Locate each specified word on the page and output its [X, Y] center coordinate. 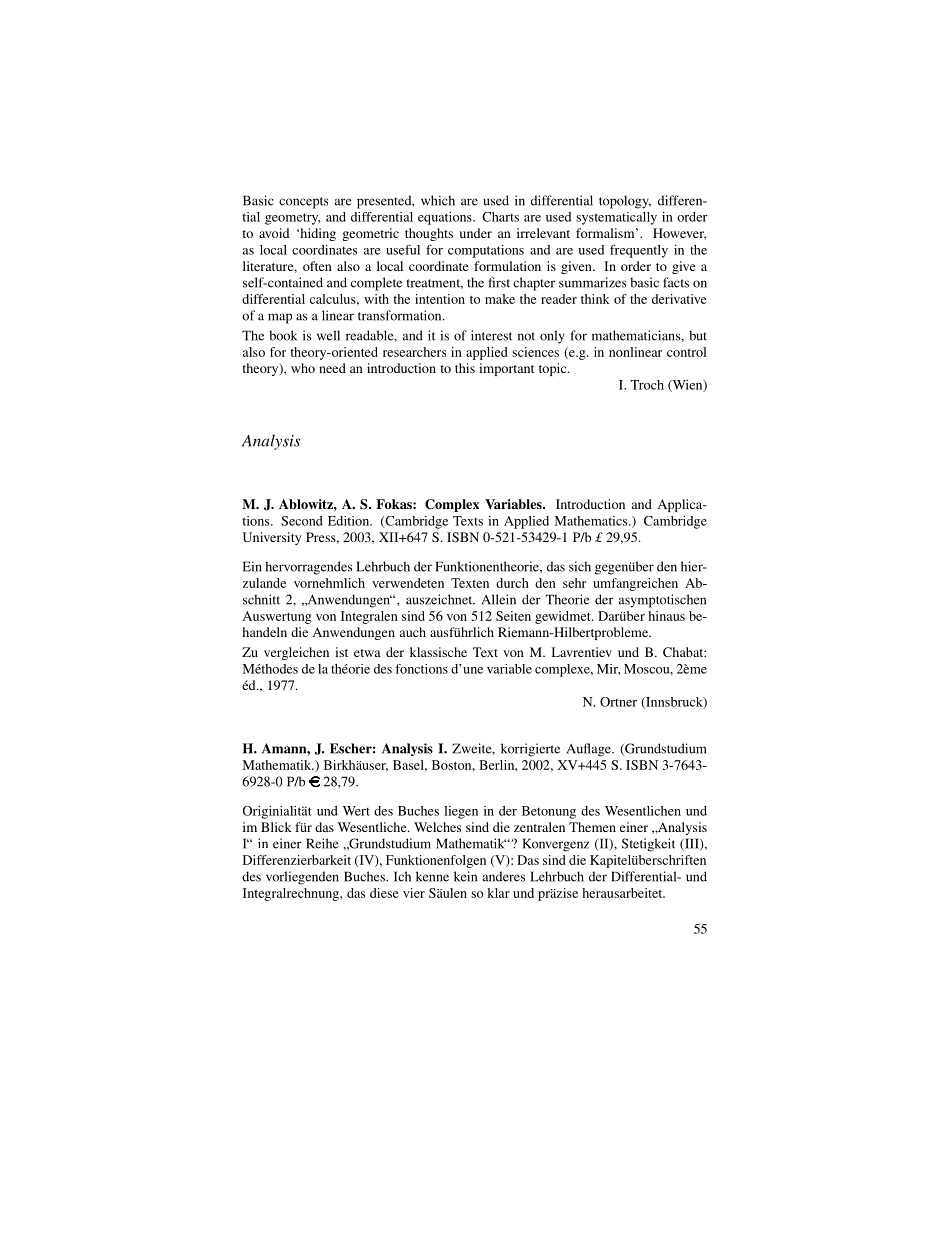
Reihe [322, 843]
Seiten [513, 616]
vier [414, 893]
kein [465, 876]
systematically [616, 218]
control [687, 352]
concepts [303, 203]
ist [341, 652]
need [332, 368]
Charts [500, 217]
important [506, 369]
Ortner [618, 702]
